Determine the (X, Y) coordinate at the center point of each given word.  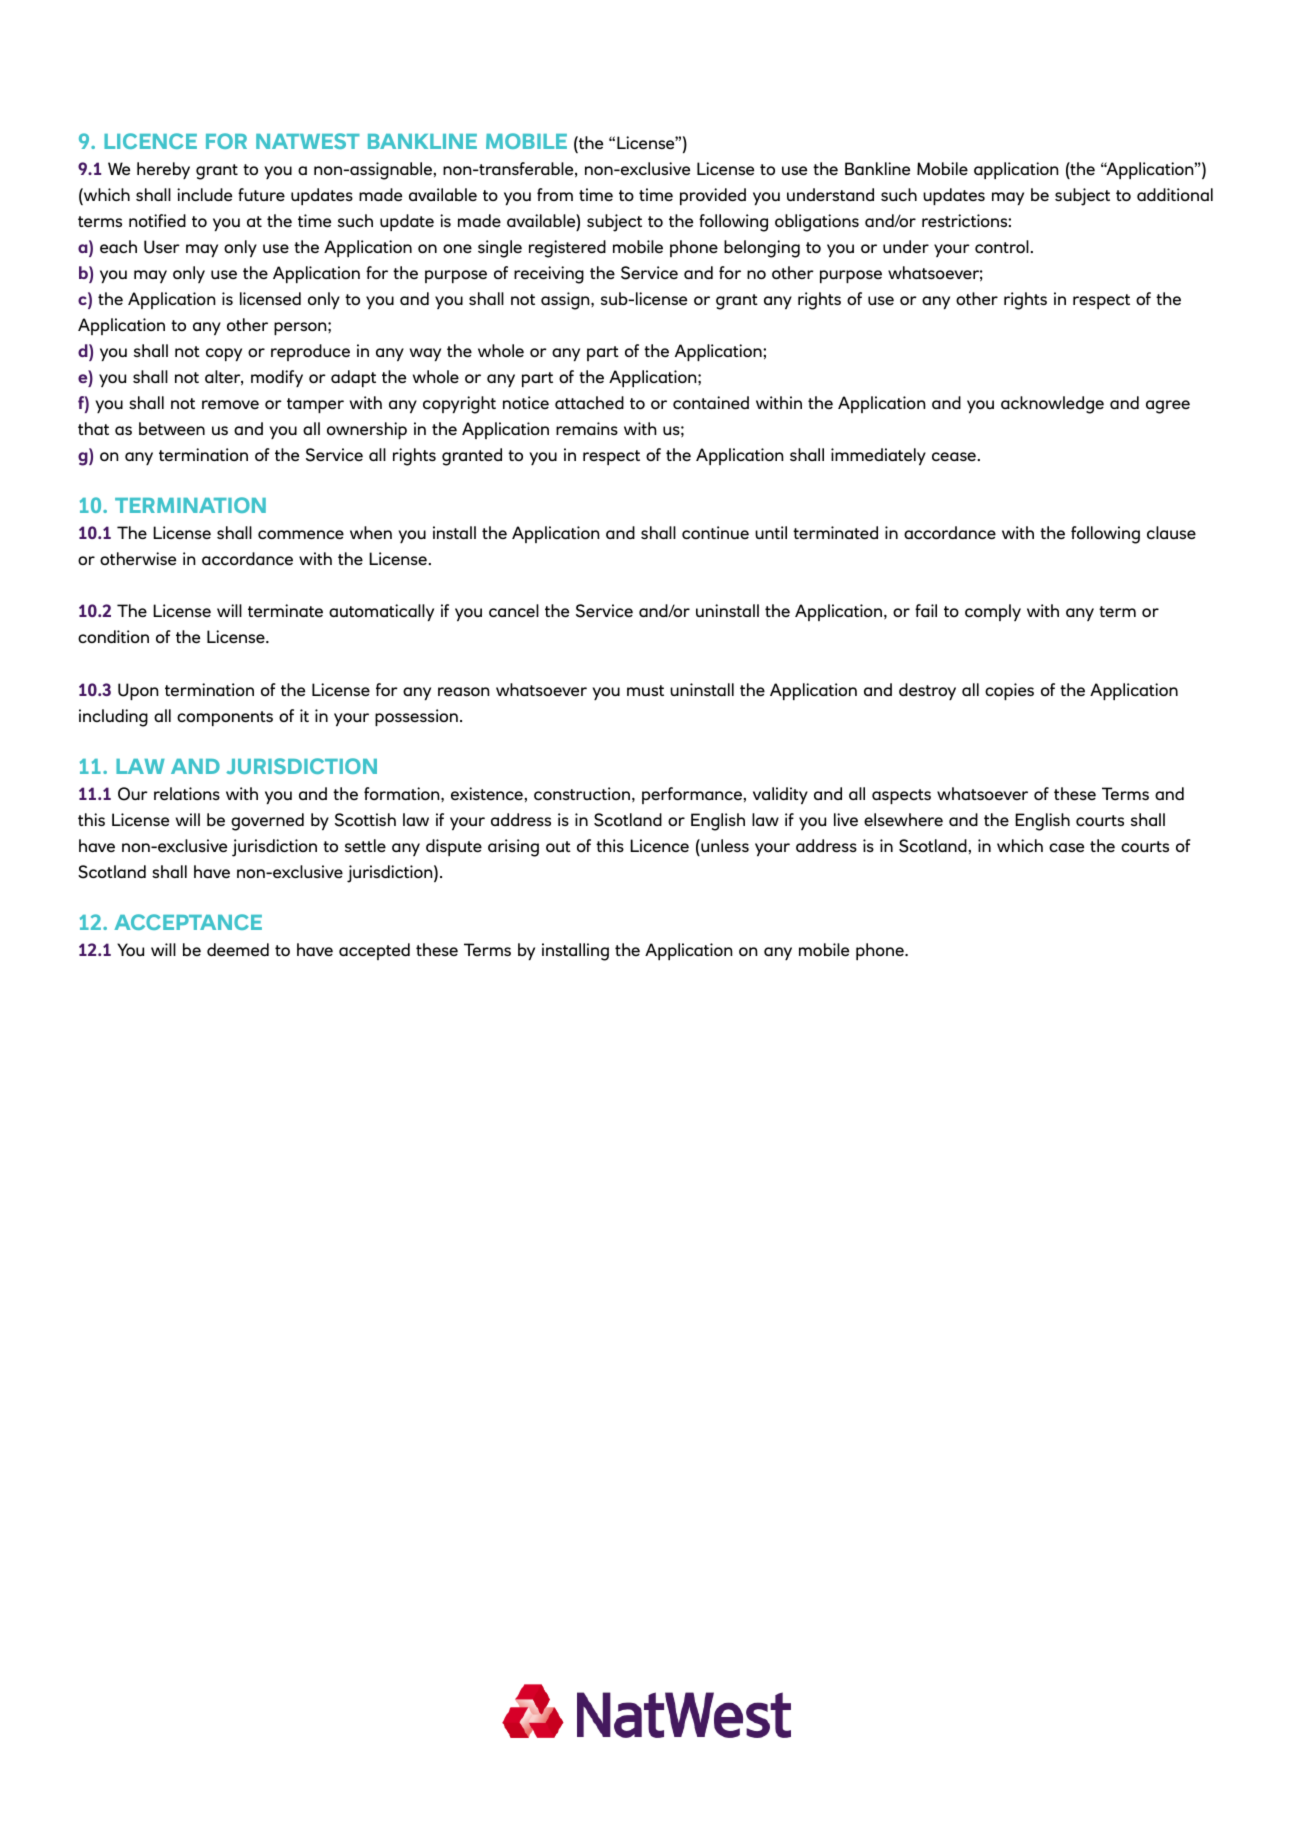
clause (1171, 532)
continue (715, 532)
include (204, 194)
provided (713, 196)
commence (301, 534)
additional (1175, 194)
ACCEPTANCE (188, 922)
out (558, 846)
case (1066, 847)
